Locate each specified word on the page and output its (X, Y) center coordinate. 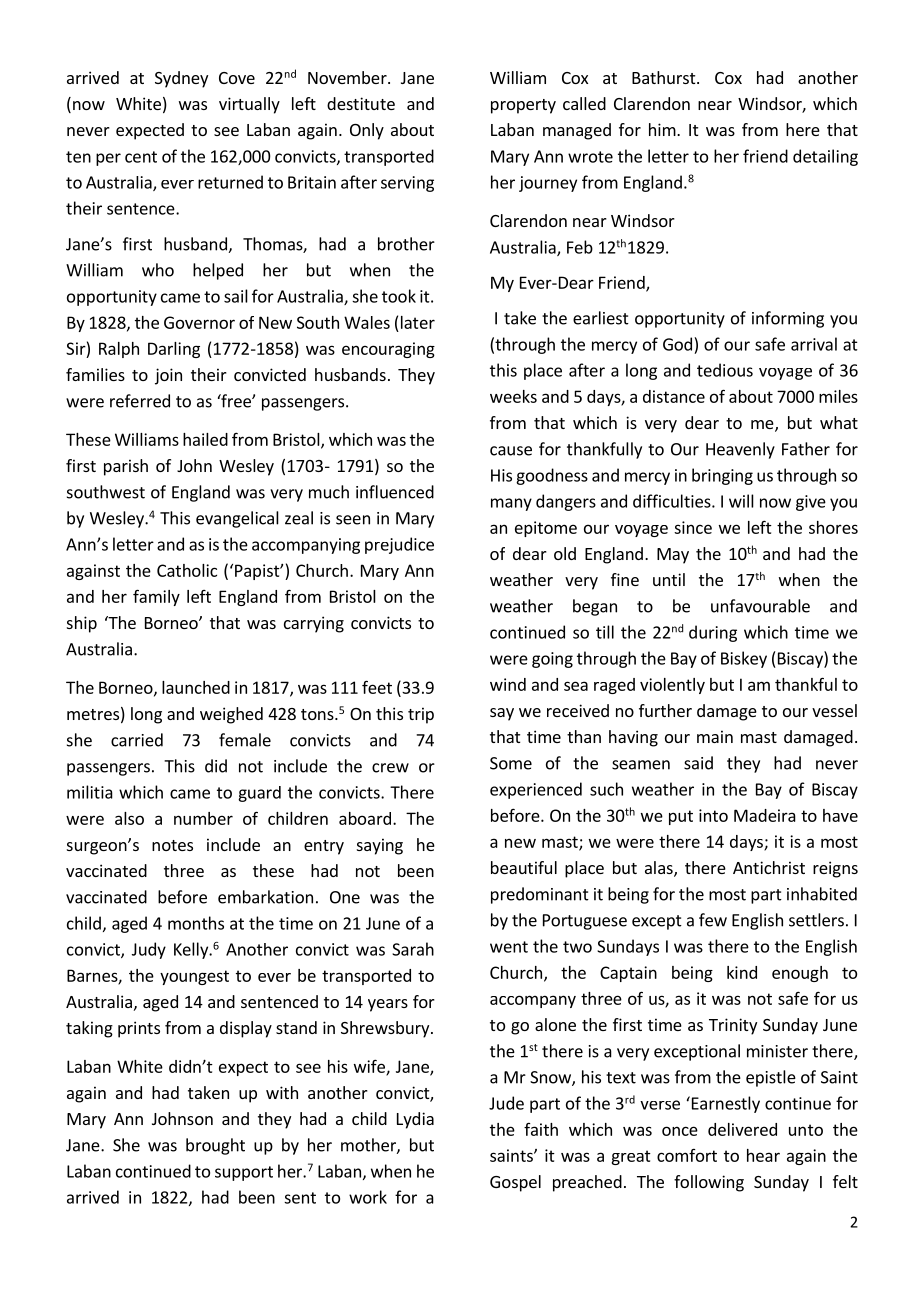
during (713, 633)
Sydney (181, 79)
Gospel (515, 1183)
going (552, 660)
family (156, 597)
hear (763, 1155)
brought (215, 1146)
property (523, 106)
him (663, 129)
